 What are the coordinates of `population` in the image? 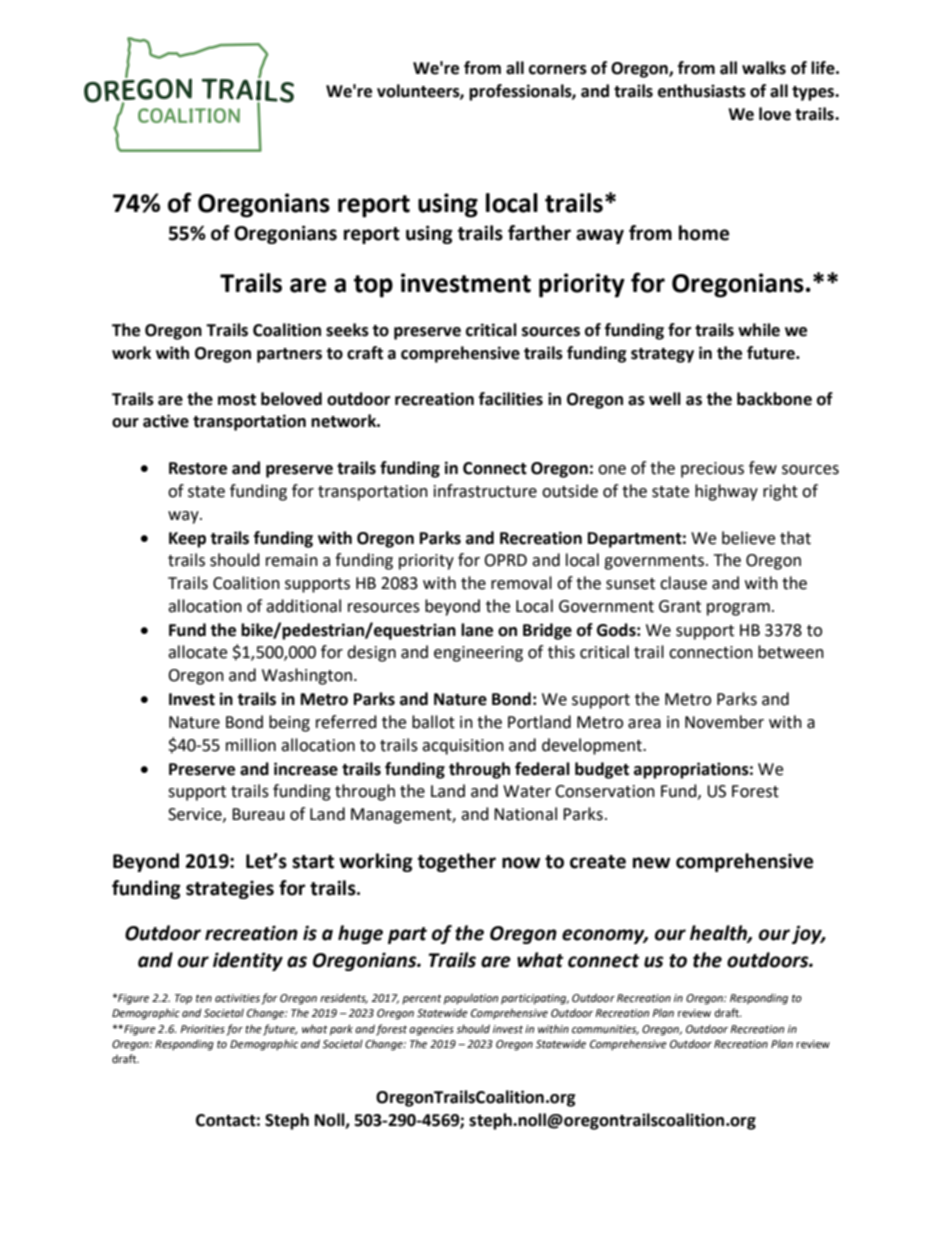 It's located at (471, 999).
